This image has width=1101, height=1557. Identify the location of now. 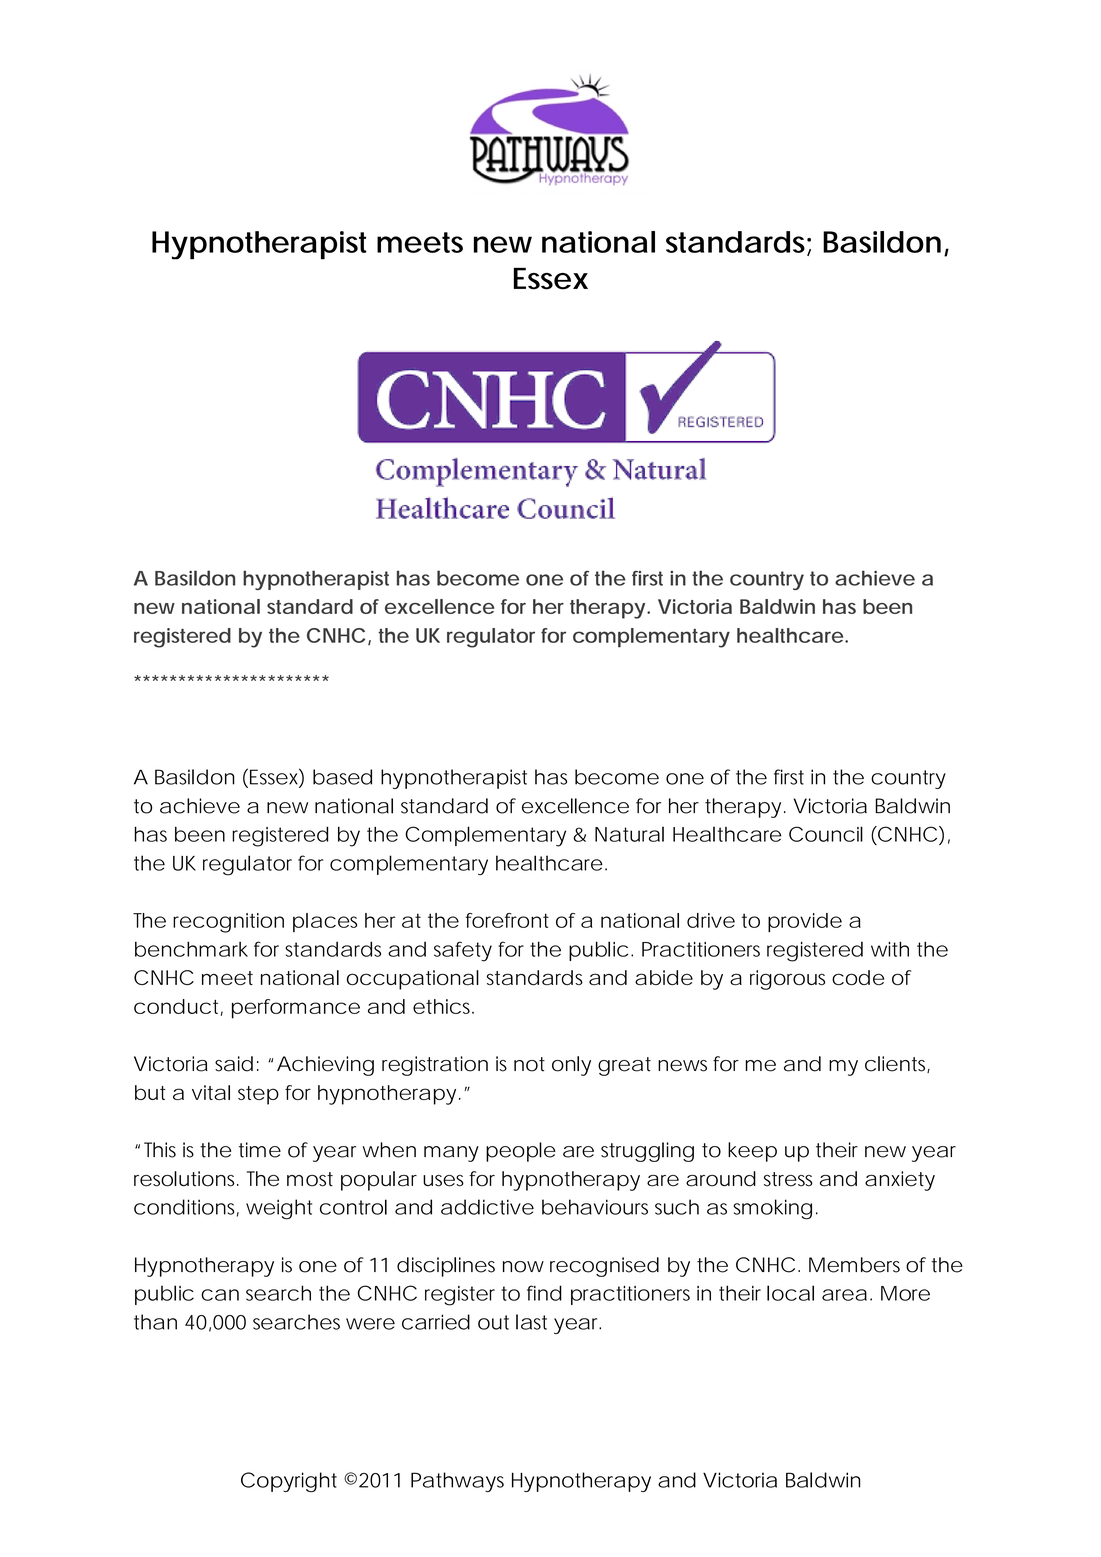
(523, 1267).
